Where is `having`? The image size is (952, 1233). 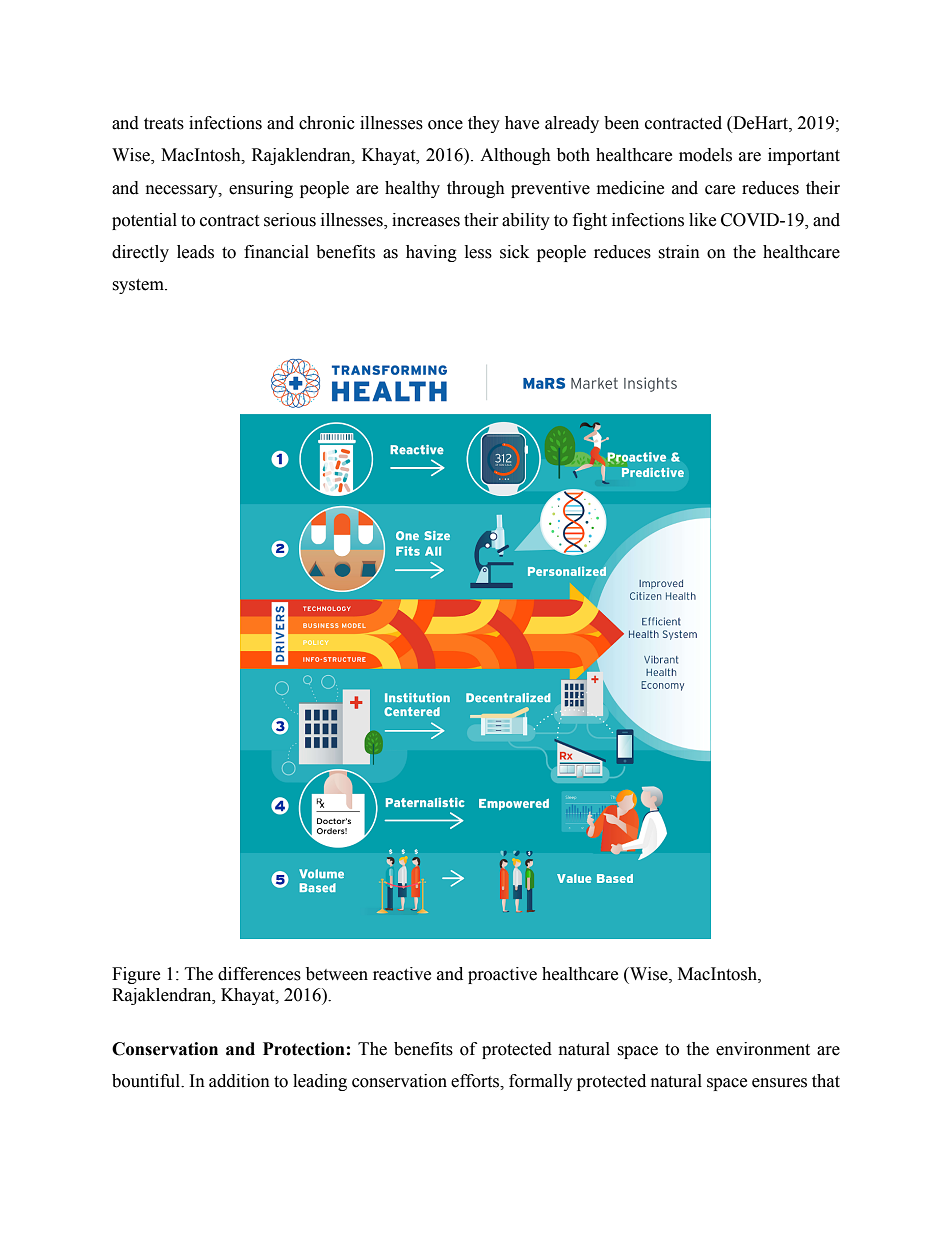
having is located at coordinates (431, 253).
